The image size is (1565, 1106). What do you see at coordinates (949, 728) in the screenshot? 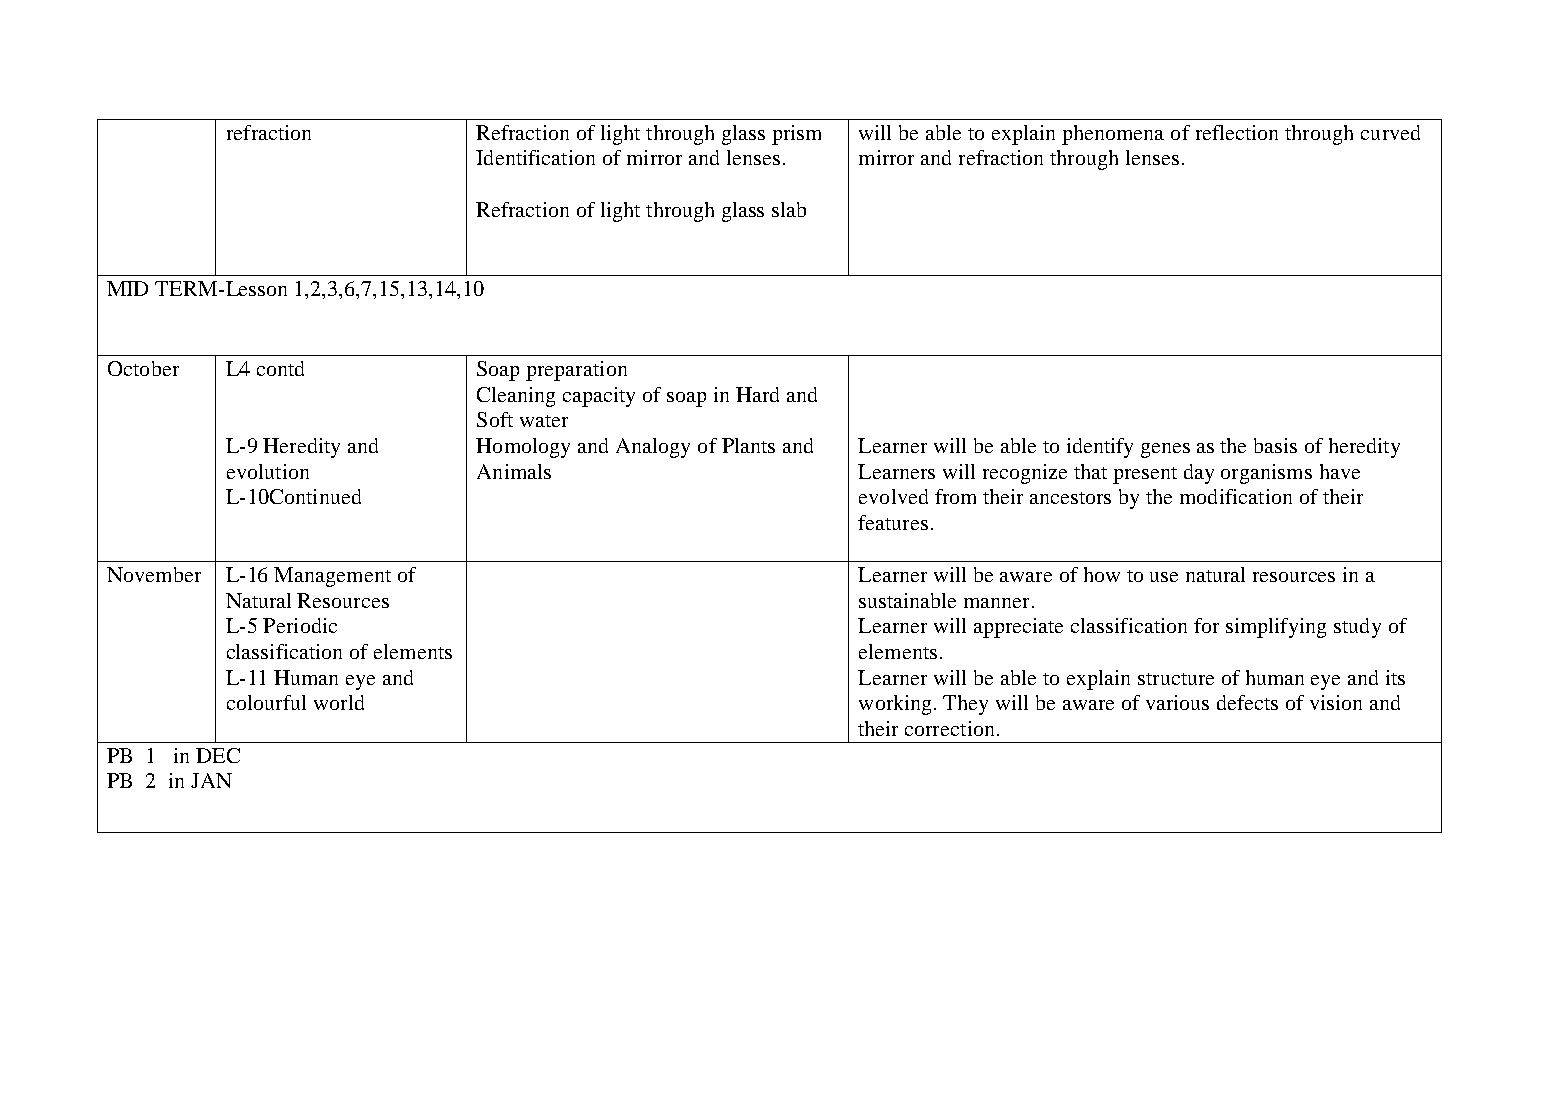
I see `correction` at bounding box center [949, 728].
